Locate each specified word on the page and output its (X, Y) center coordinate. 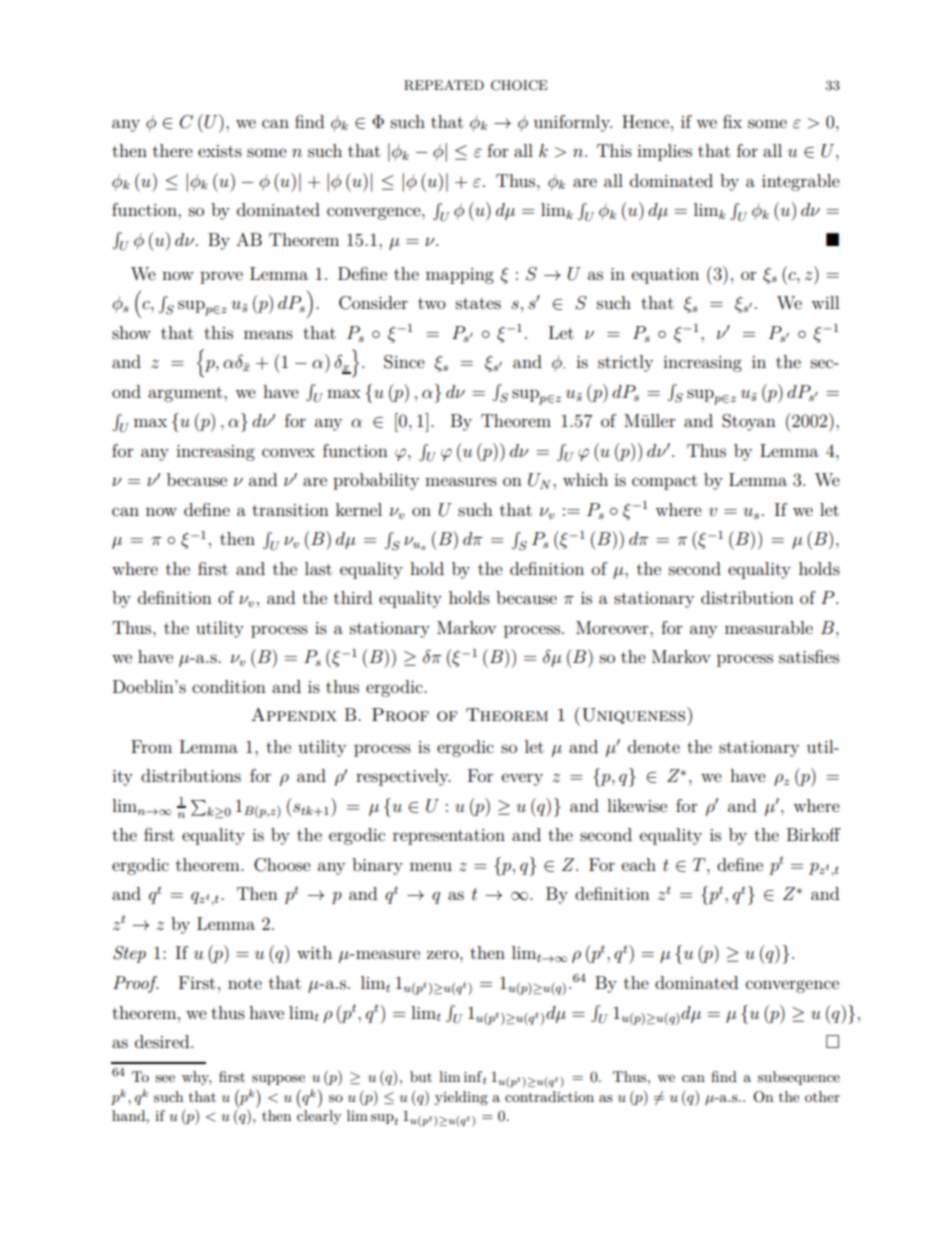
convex (288, 452)
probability (376, 481)
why (196, 1078)
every (522, 779)
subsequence (799, 1078)
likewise (637, 805)
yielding (461, 1098)
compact (664, 482)
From (151, 746)
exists (220, 151)
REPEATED (444, 85)
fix (732, 121)
